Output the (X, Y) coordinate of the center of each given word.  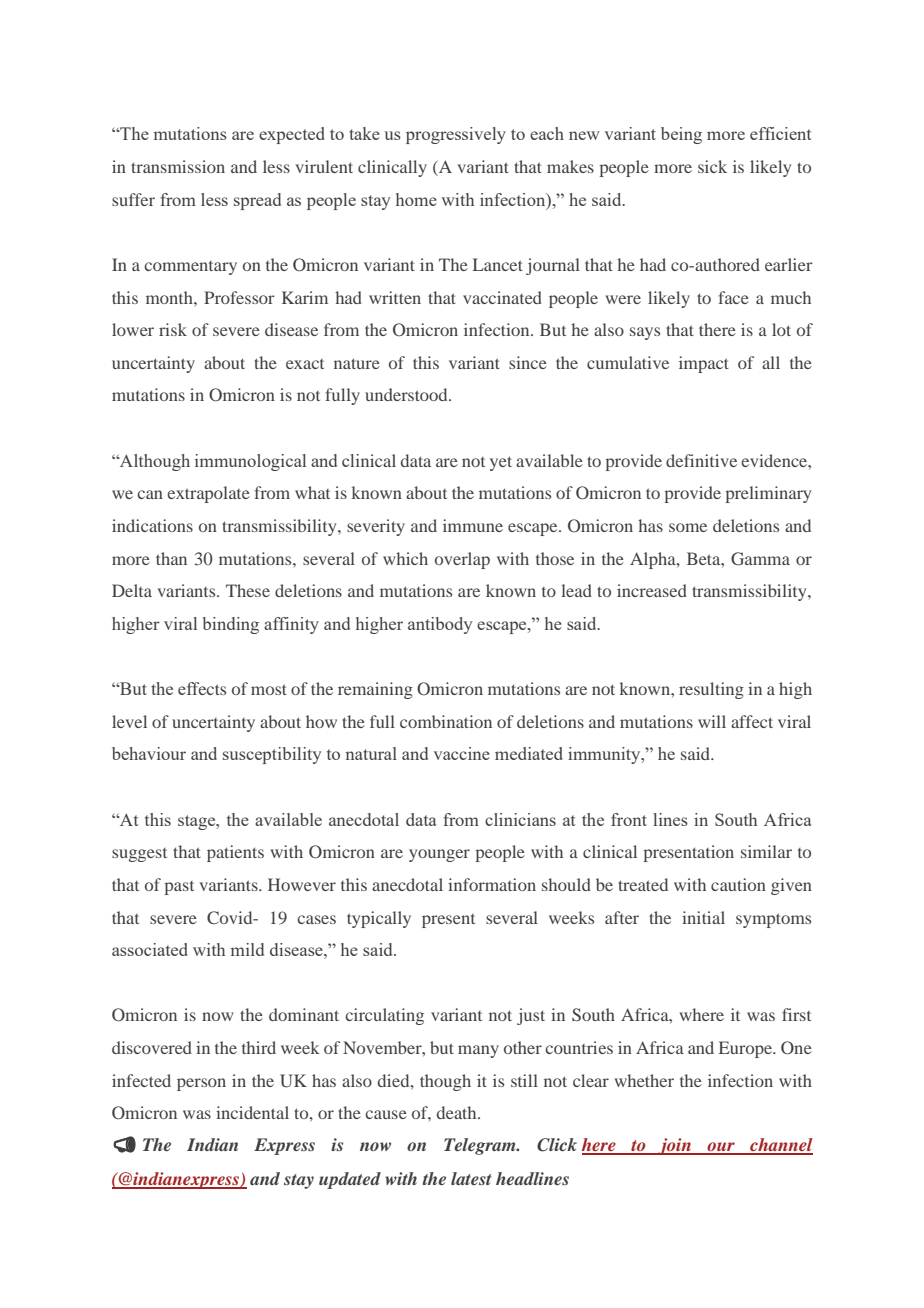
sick (712, 166)
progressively (456, 135)
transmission (178, 166)
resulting (711, 690)
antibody (440, 625)
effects (202, 688)
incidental (252, 1112)
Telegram (481, 1146)
